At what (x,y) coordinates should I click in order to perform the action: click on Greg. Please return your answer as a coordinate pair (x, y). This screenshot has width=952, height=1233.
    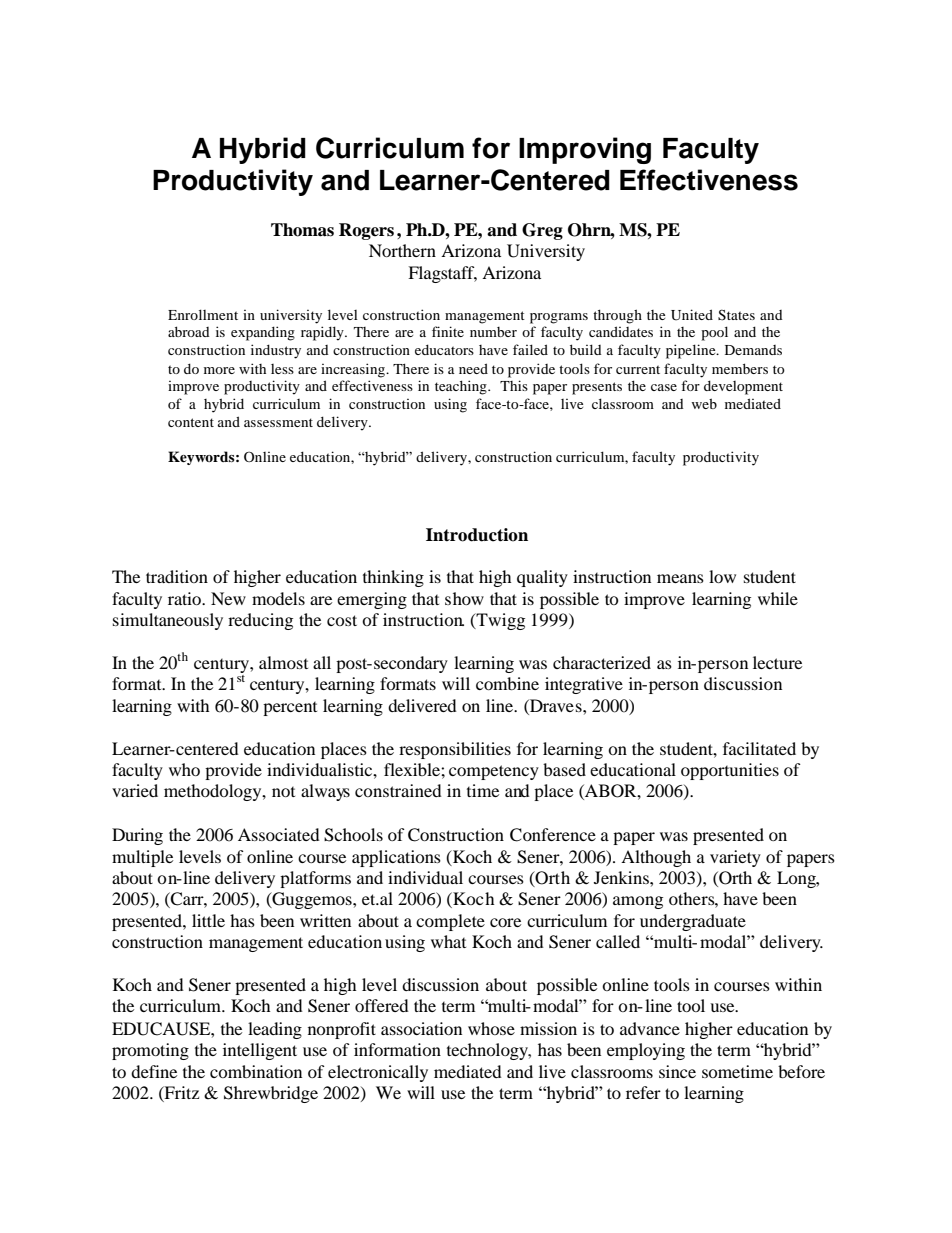
    Looking at the image, I should click on (542, 231).
